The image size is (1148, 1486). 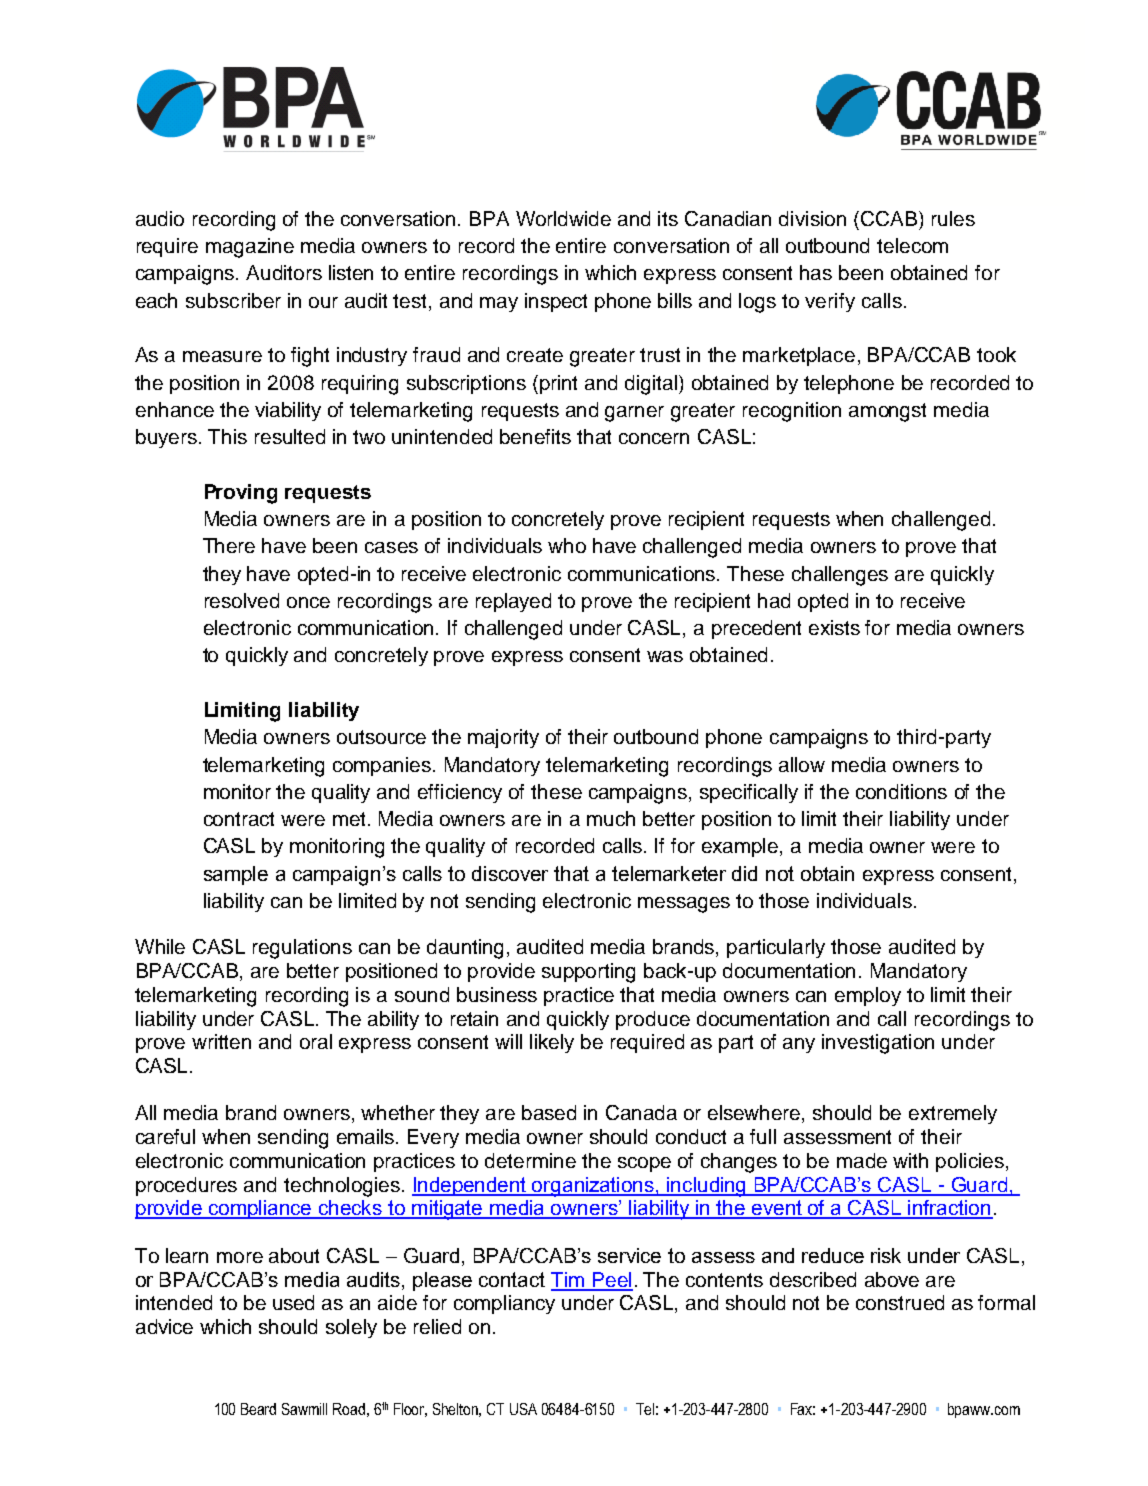 I want to click on much, so click(x=611, y=818).
